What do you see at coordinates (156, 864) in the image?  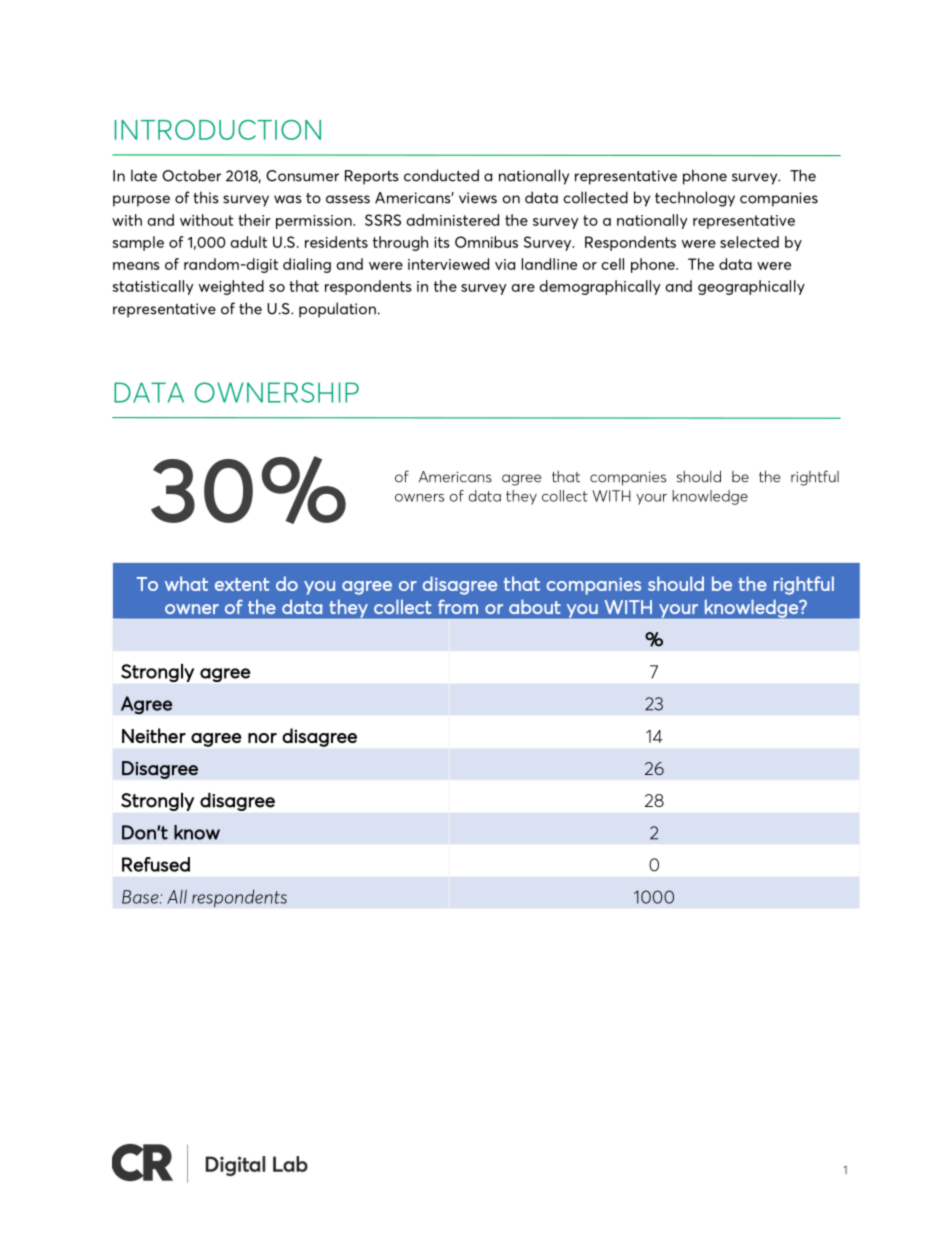 I see `Refused` at bounding box center [156, 864].
